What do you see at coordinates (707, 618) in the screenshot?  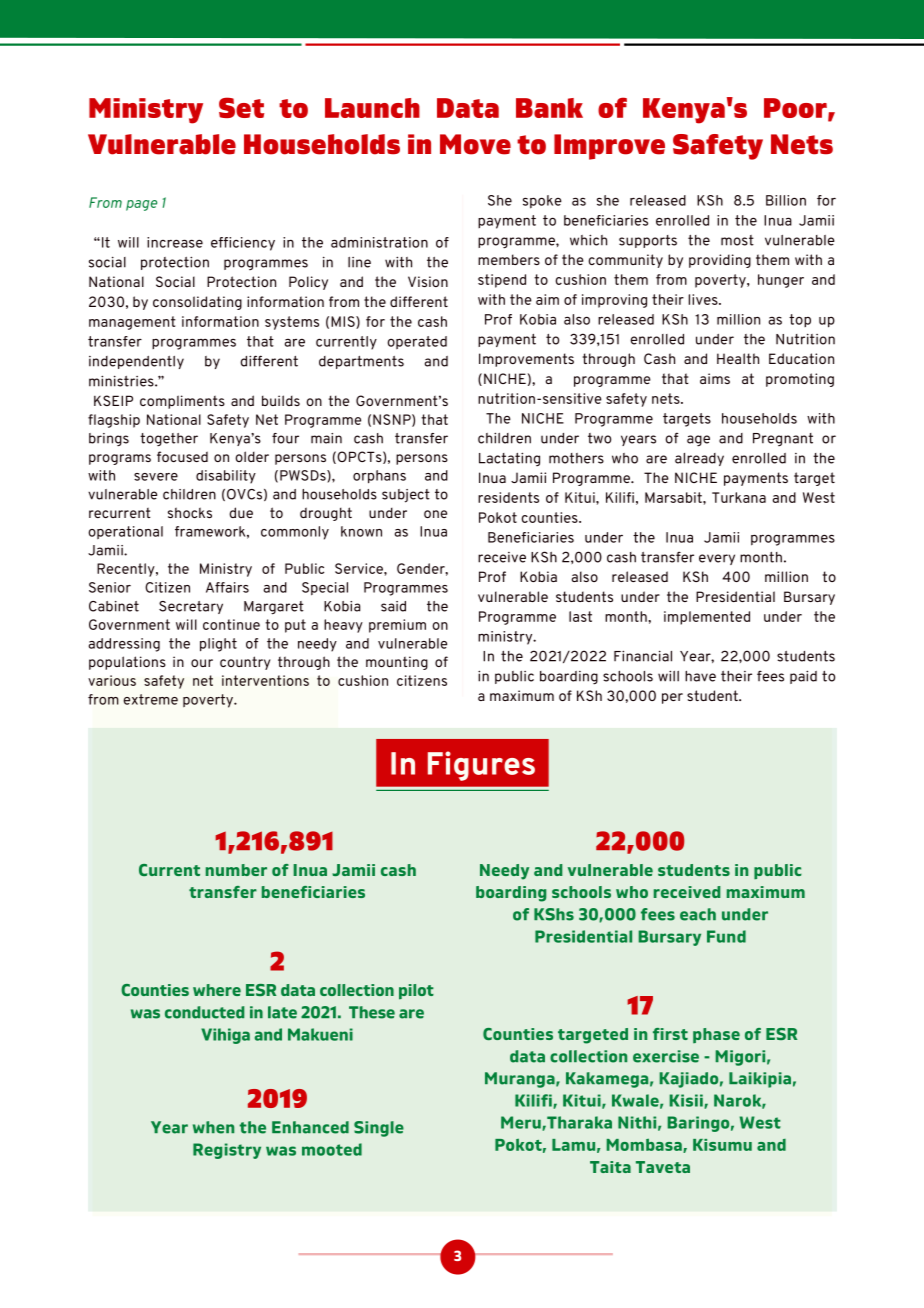 I see `implemented` at bounding box center [707, 618].
